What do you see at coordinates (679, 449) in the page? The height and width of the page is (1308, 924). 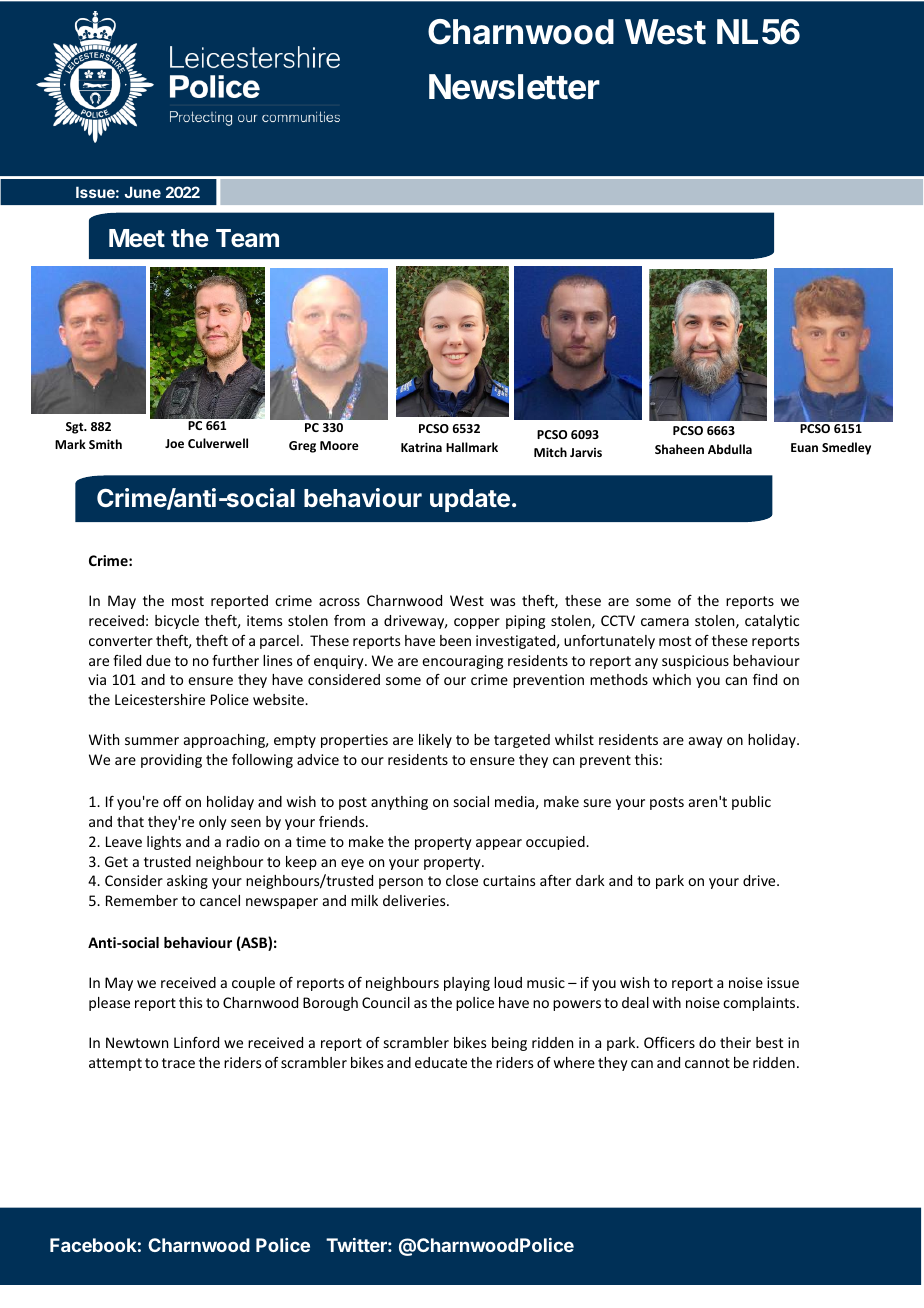 I see `Shaheen` at bounding box center [679, 449].
